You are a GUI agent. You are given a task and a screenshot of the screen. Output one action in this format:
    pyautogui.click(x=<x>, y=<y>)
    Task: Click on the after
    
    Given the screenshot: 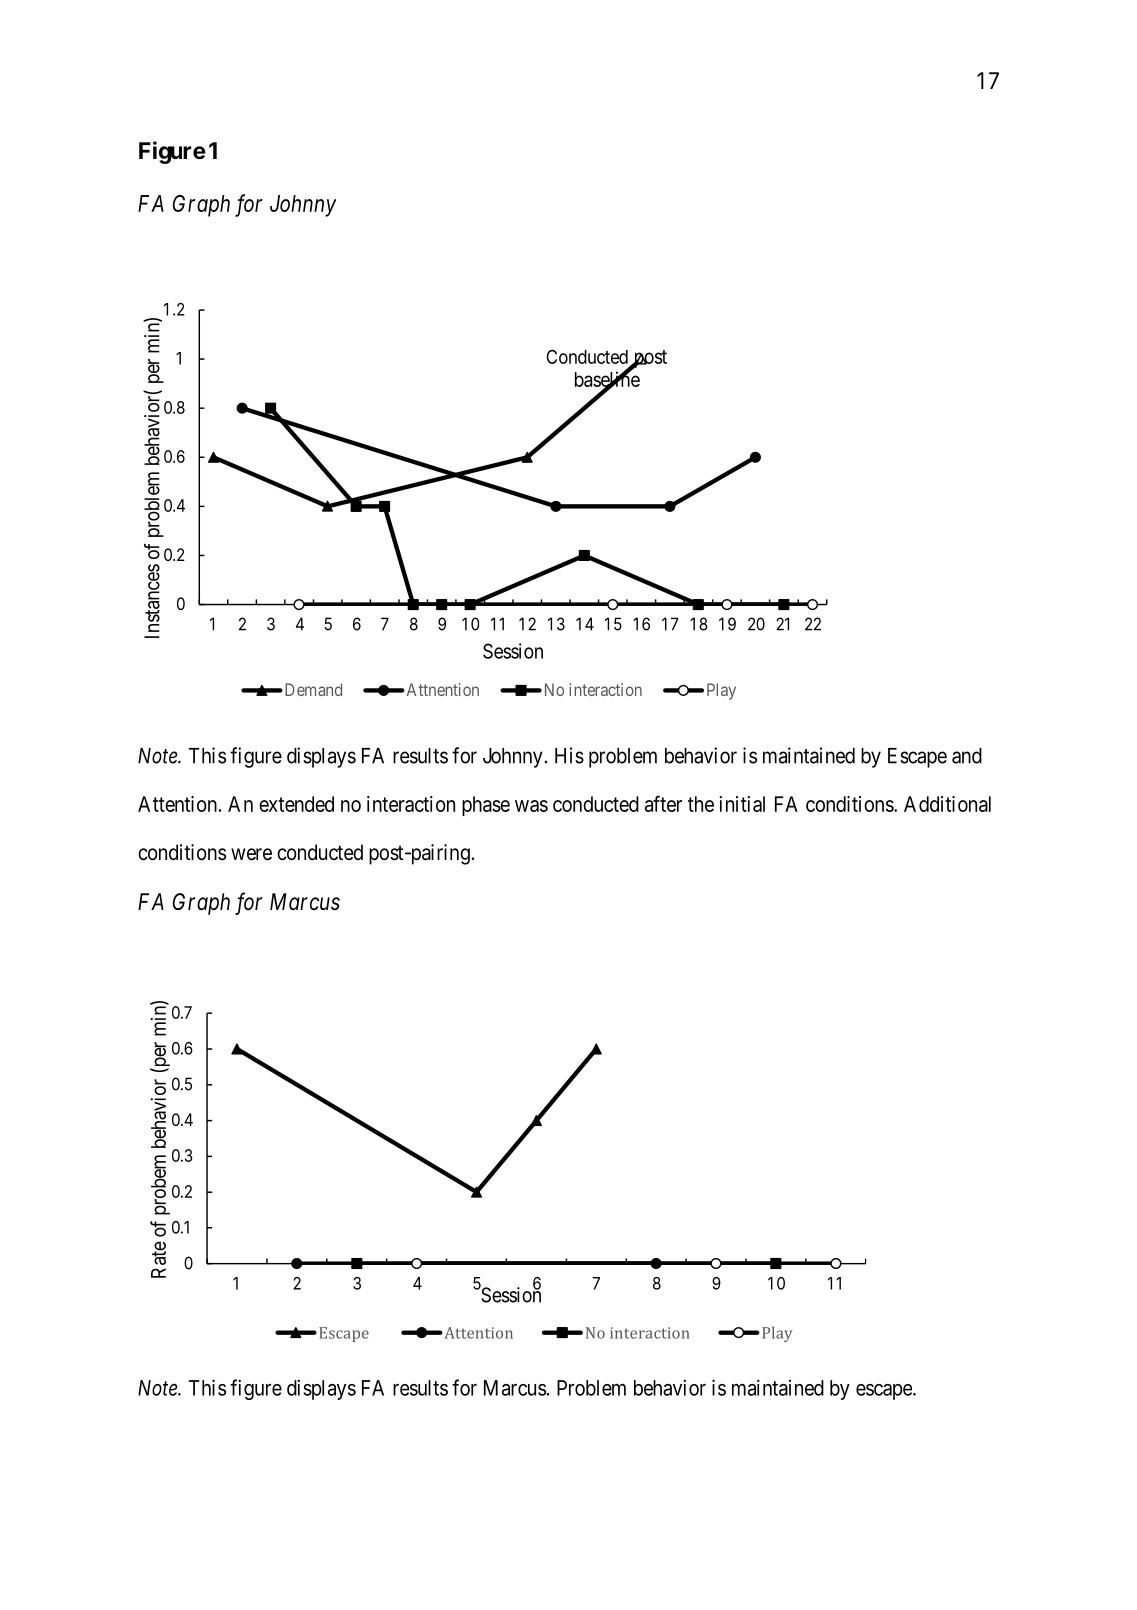 What is the action you would take?
    pyautogui.click(x=663, y=803)
